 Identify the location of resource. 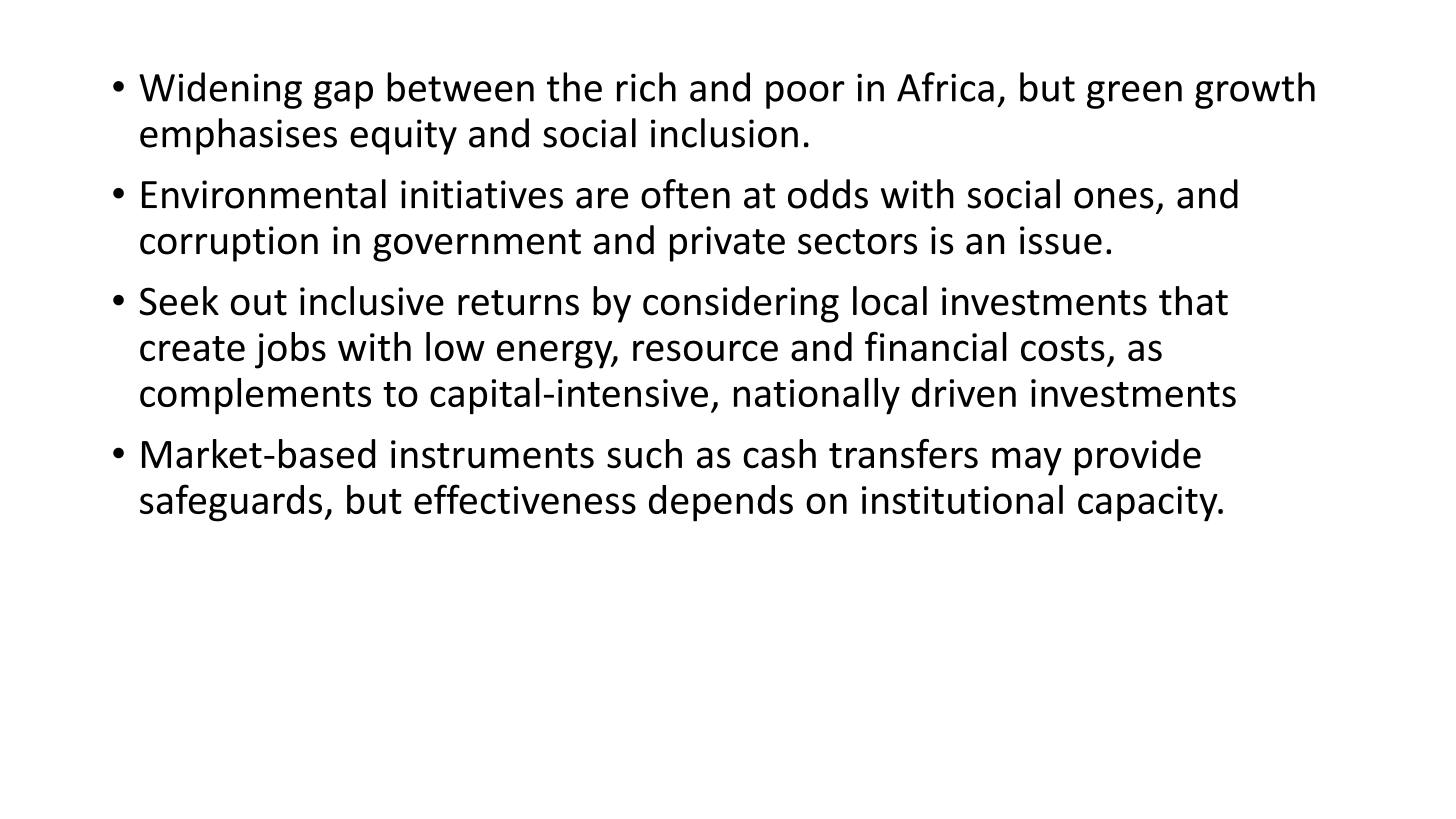
(705, 350).
